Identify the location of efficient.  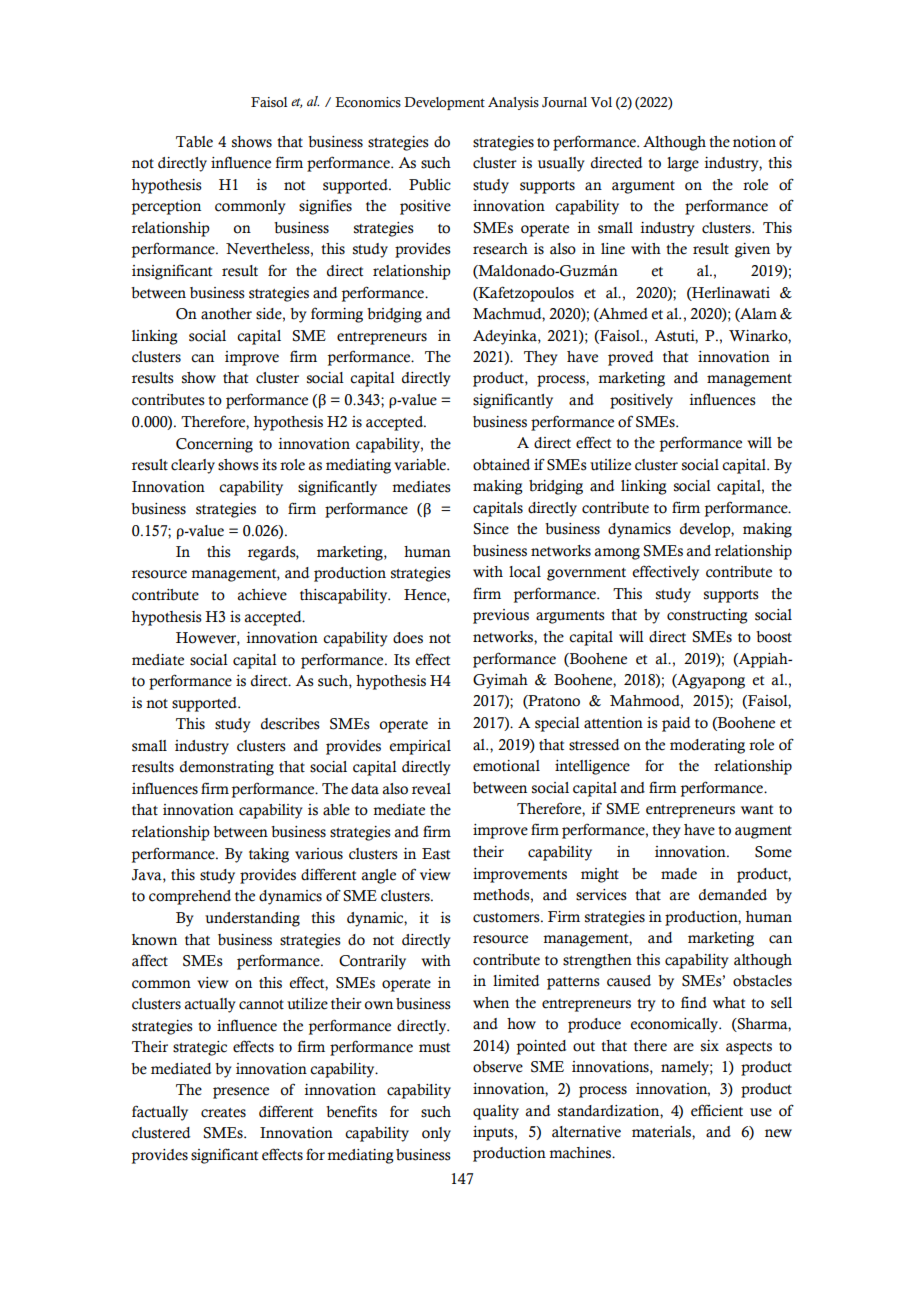
(717, 1110).
